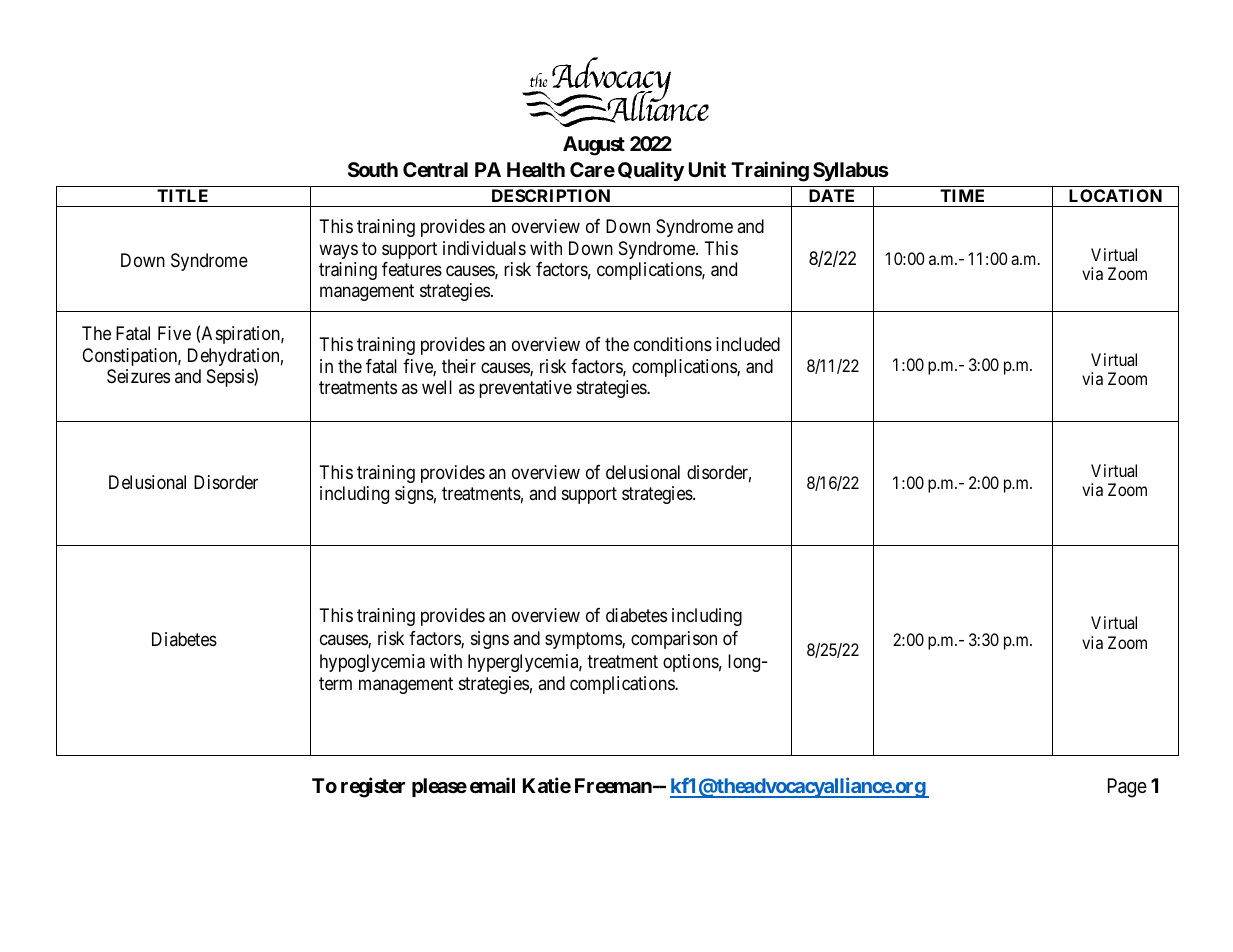  I want to click on register, so click(373, 787).
